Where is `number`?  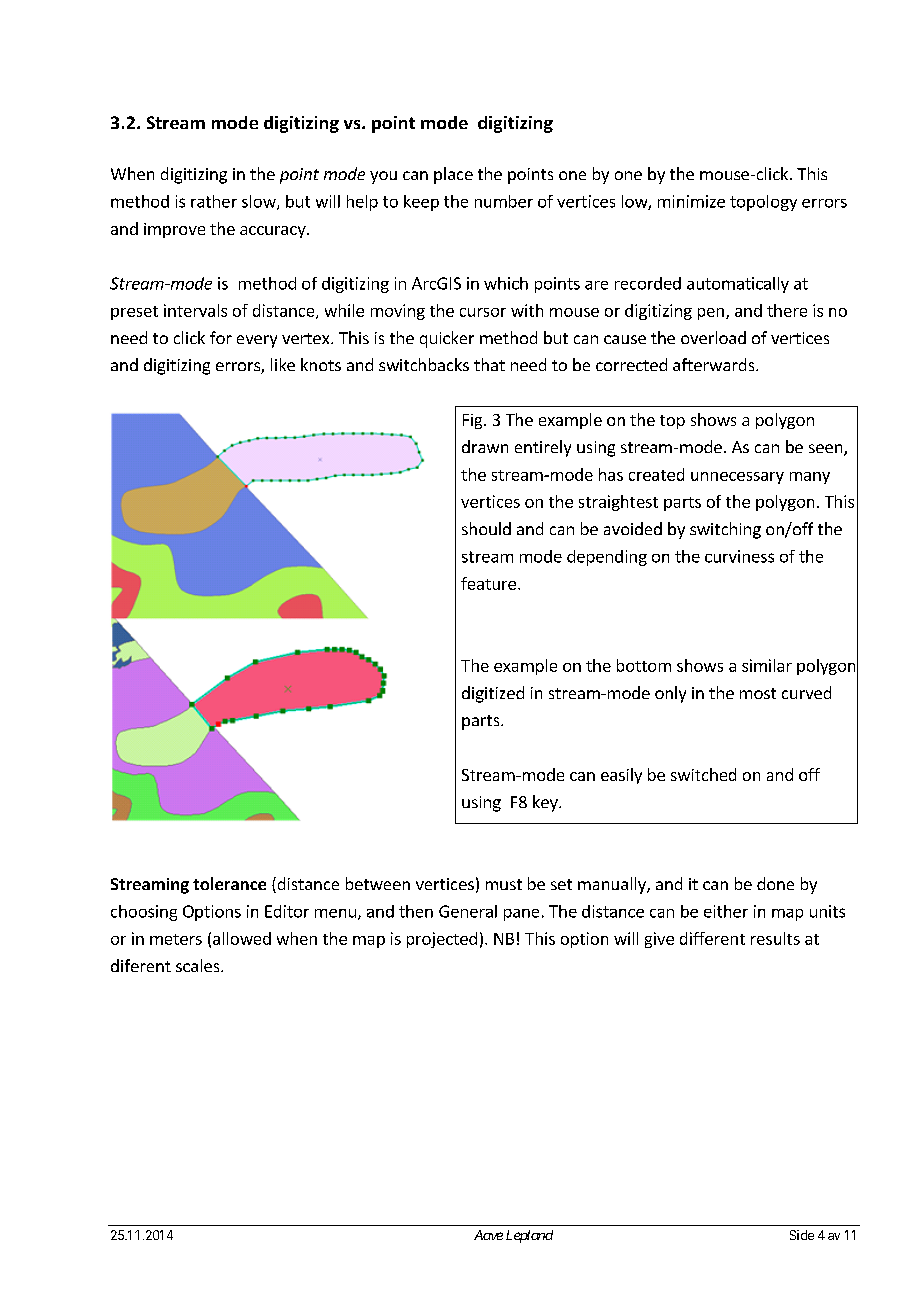
number is located at coordinates (504, 201).
